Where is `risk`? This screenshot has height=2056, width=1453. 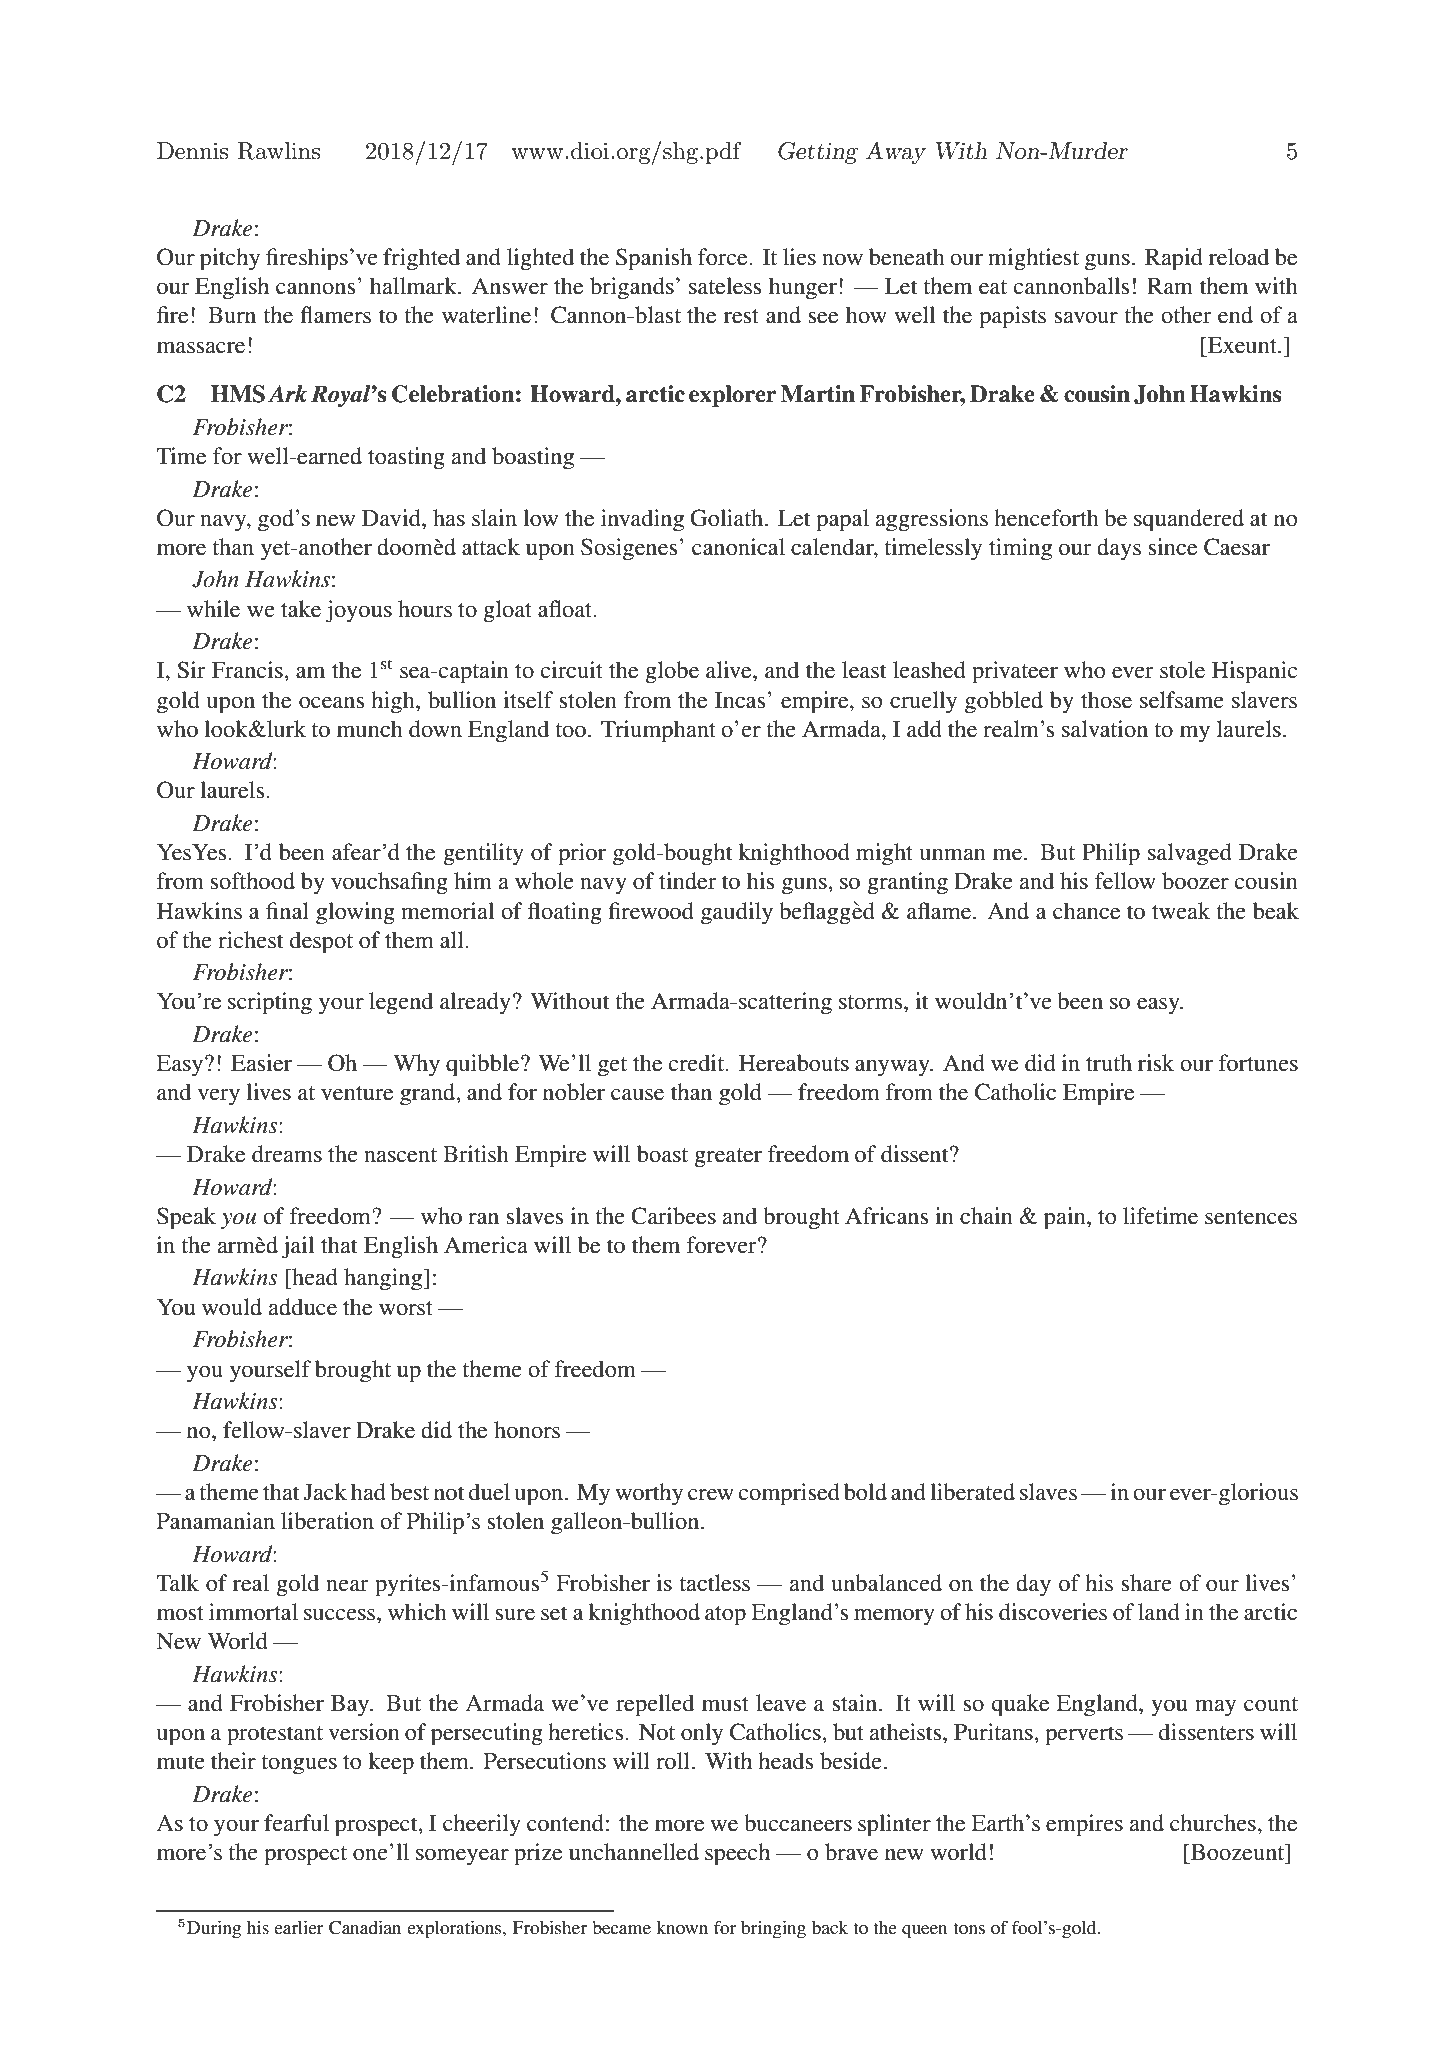
risk is located at coordinates (1156, 1063).
